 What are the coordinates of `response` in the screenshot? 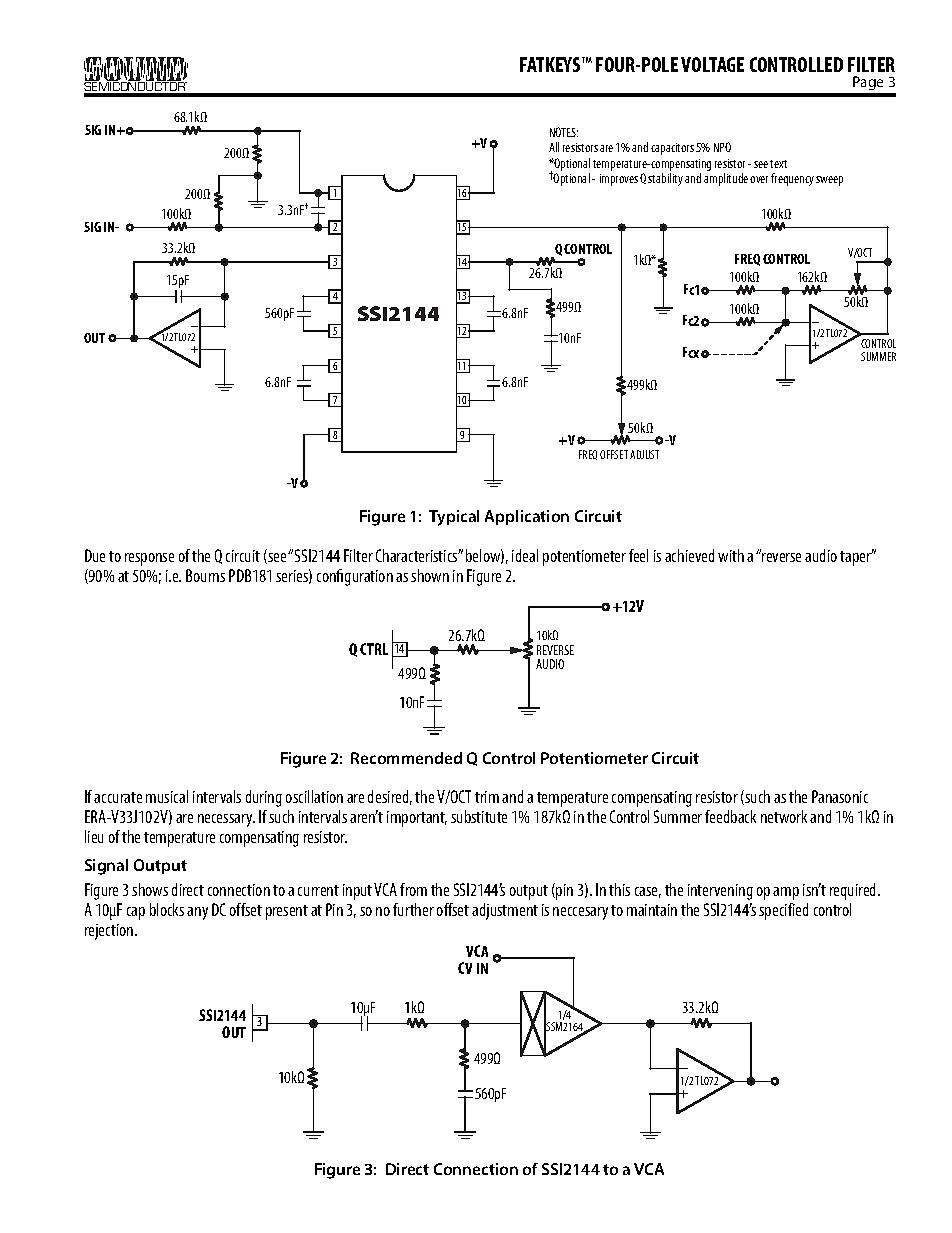 It's located at (149, 559).
